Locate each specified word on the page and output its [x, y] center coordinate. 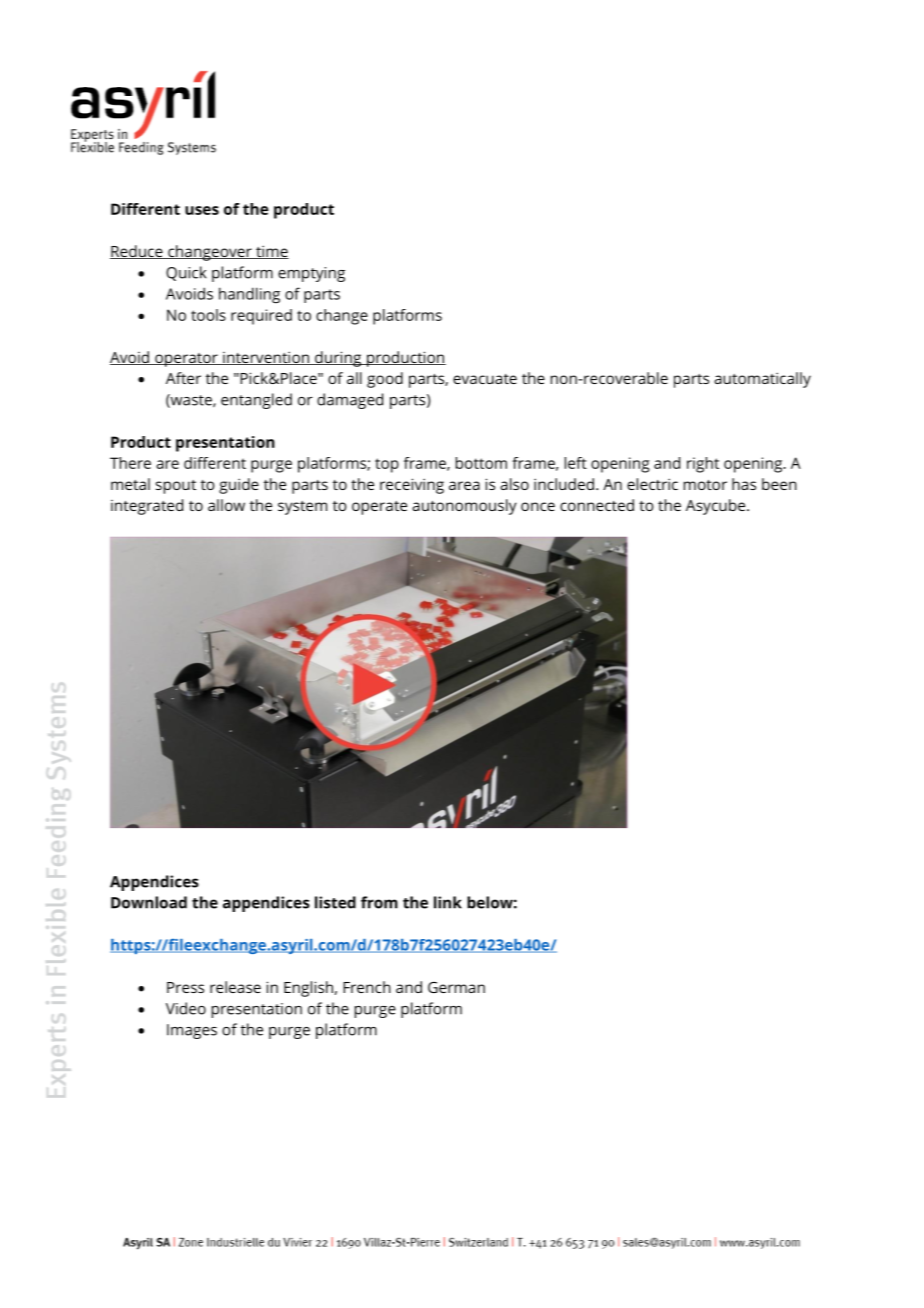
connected [597, 505]
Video [186, 1008]
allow [226, 505]
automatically [762, 380]
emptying [311, 274]
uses [202, 210]
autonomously [464, 507]
